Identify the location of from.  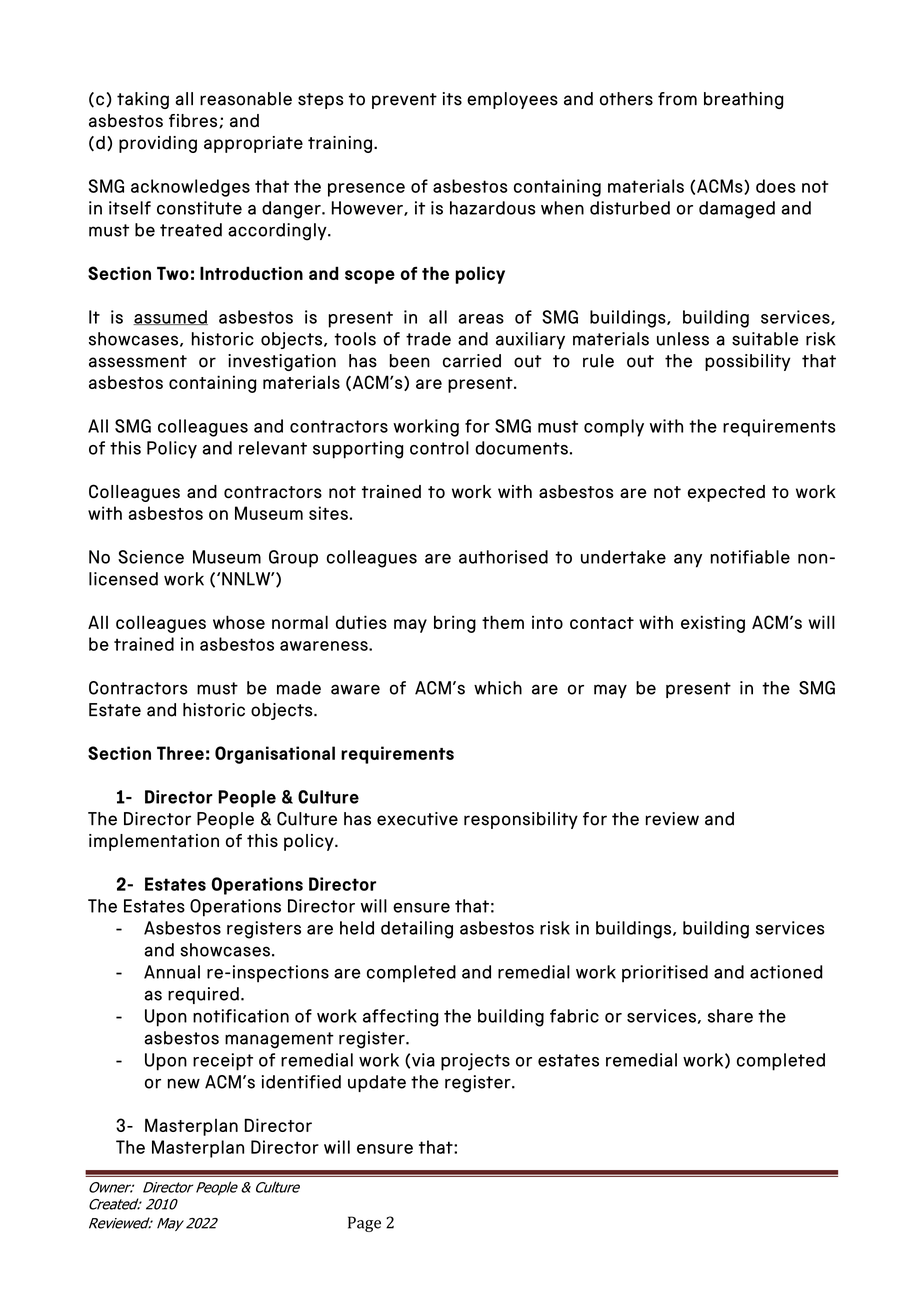
(677, 99).
